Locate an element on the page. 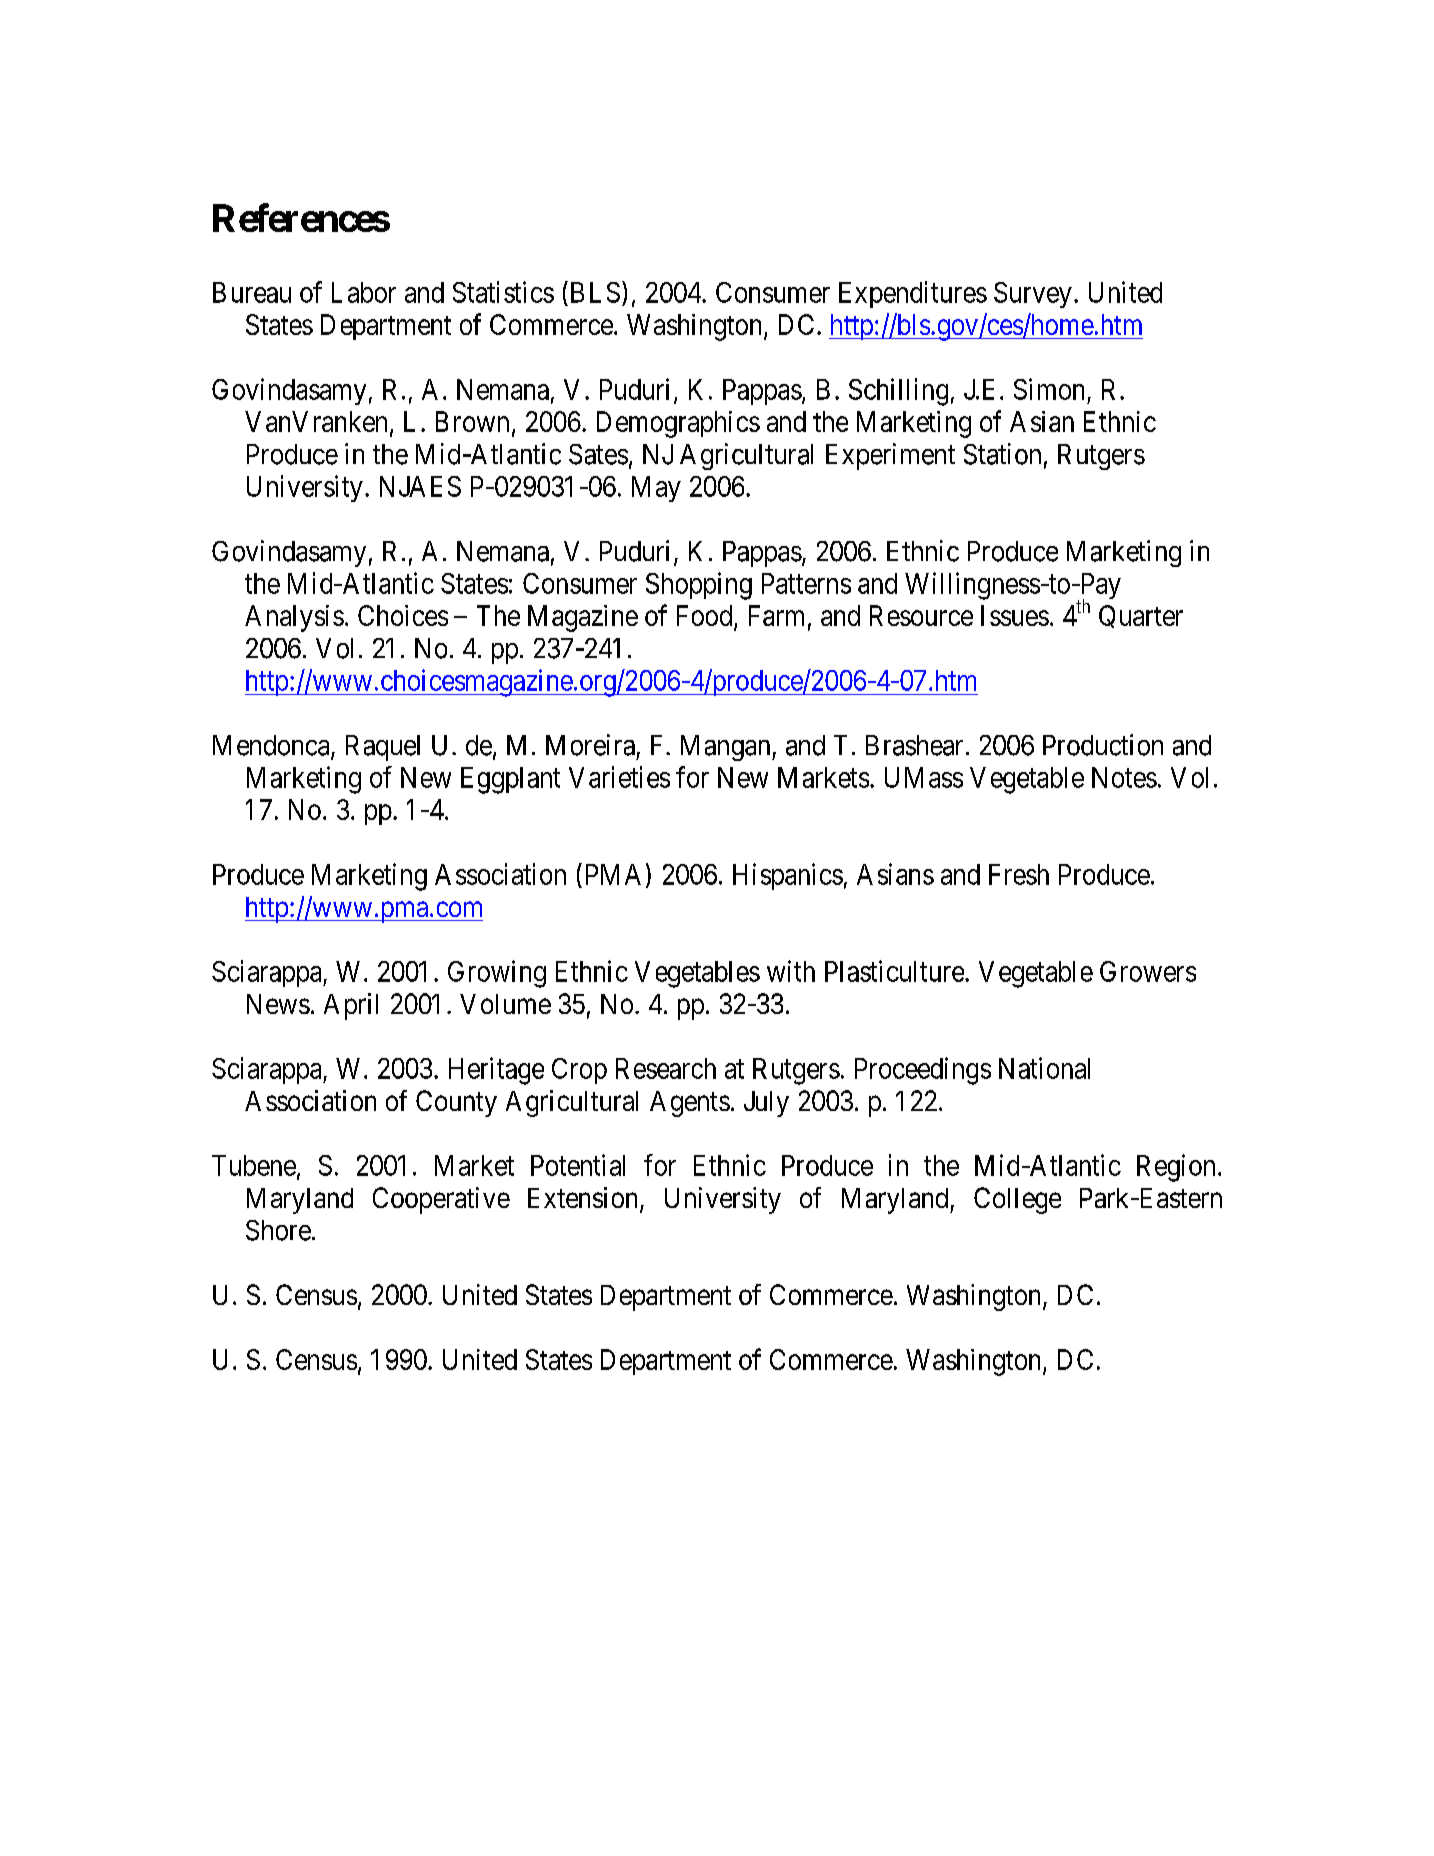 This document has width=1434, height=1856. College is located at coordinates (1017, 1200).
